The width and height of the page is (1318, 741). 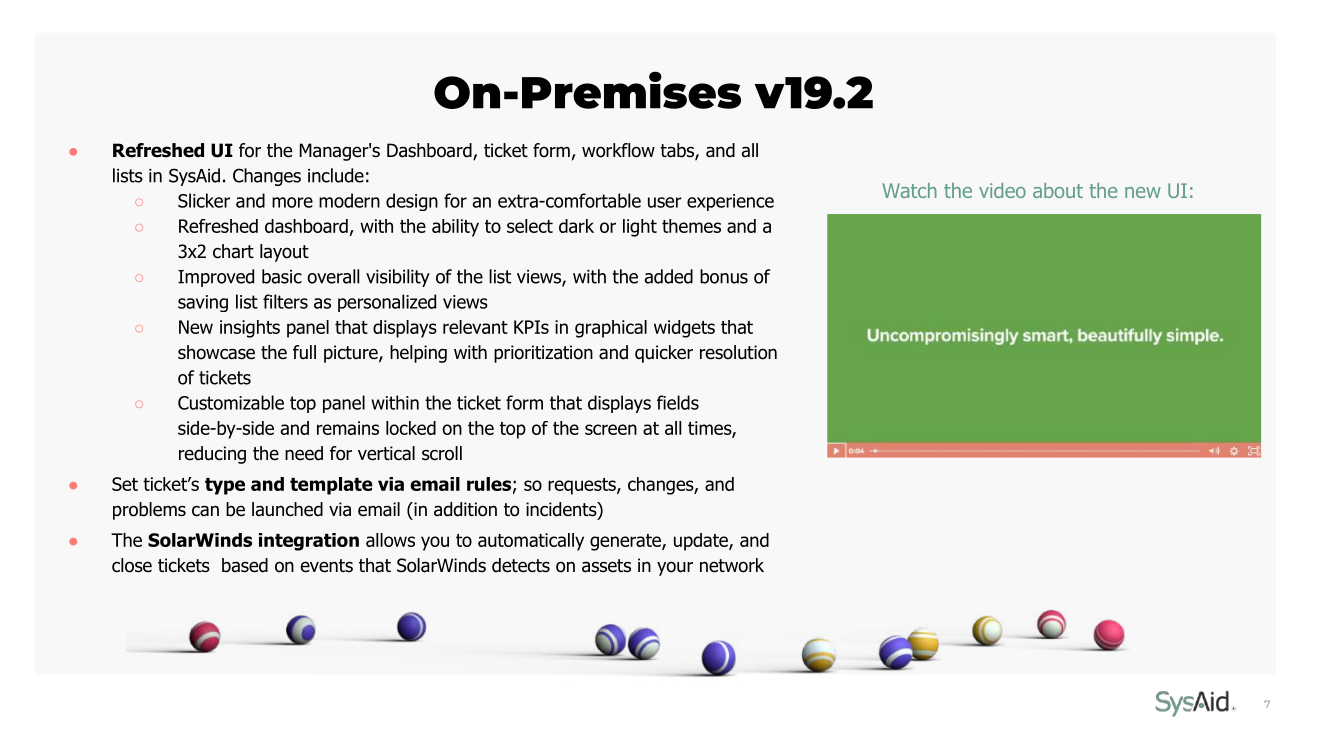 I want to click on workflow, so click(x=618, y=150).
